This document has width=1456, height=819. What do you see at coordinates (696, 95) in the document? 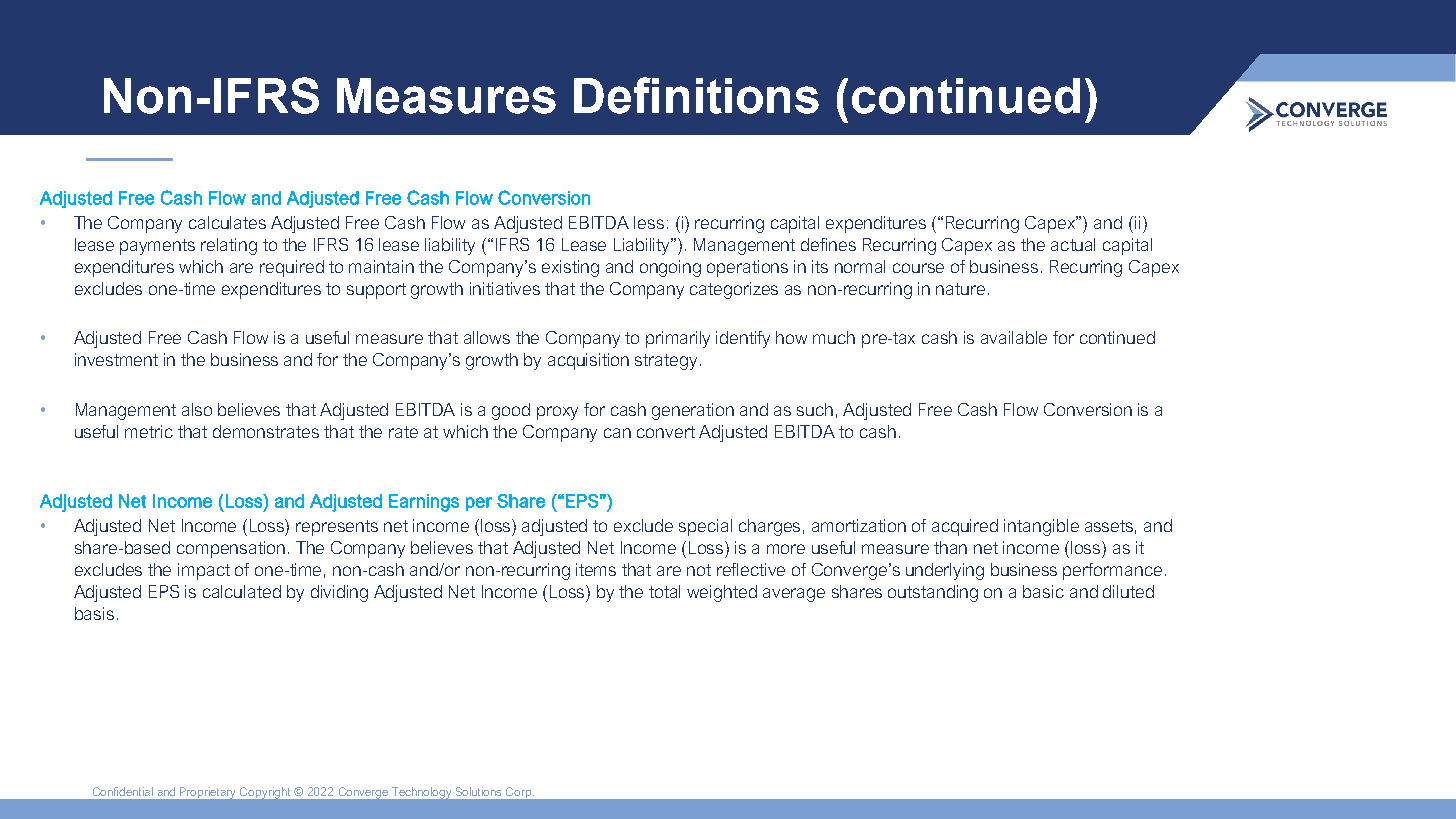
I see `Definitions` at bounding box center [696, 95].
